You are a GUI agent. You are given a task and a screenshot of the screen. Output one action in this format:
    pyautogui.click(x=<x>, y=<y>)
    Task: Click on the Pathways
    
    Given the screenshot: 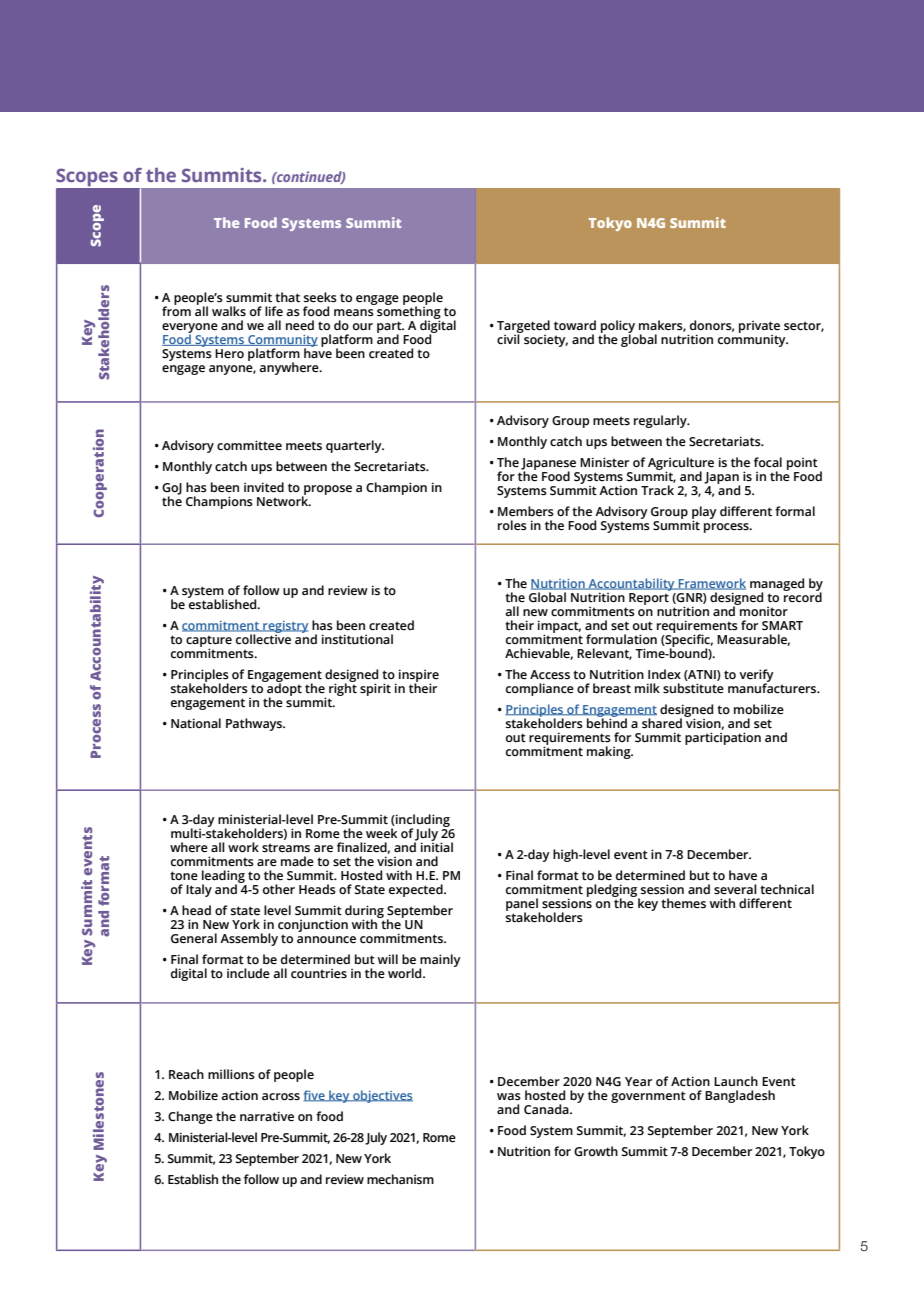 What is the action you would take?
    pyautogui.click(x=255, y=724)
